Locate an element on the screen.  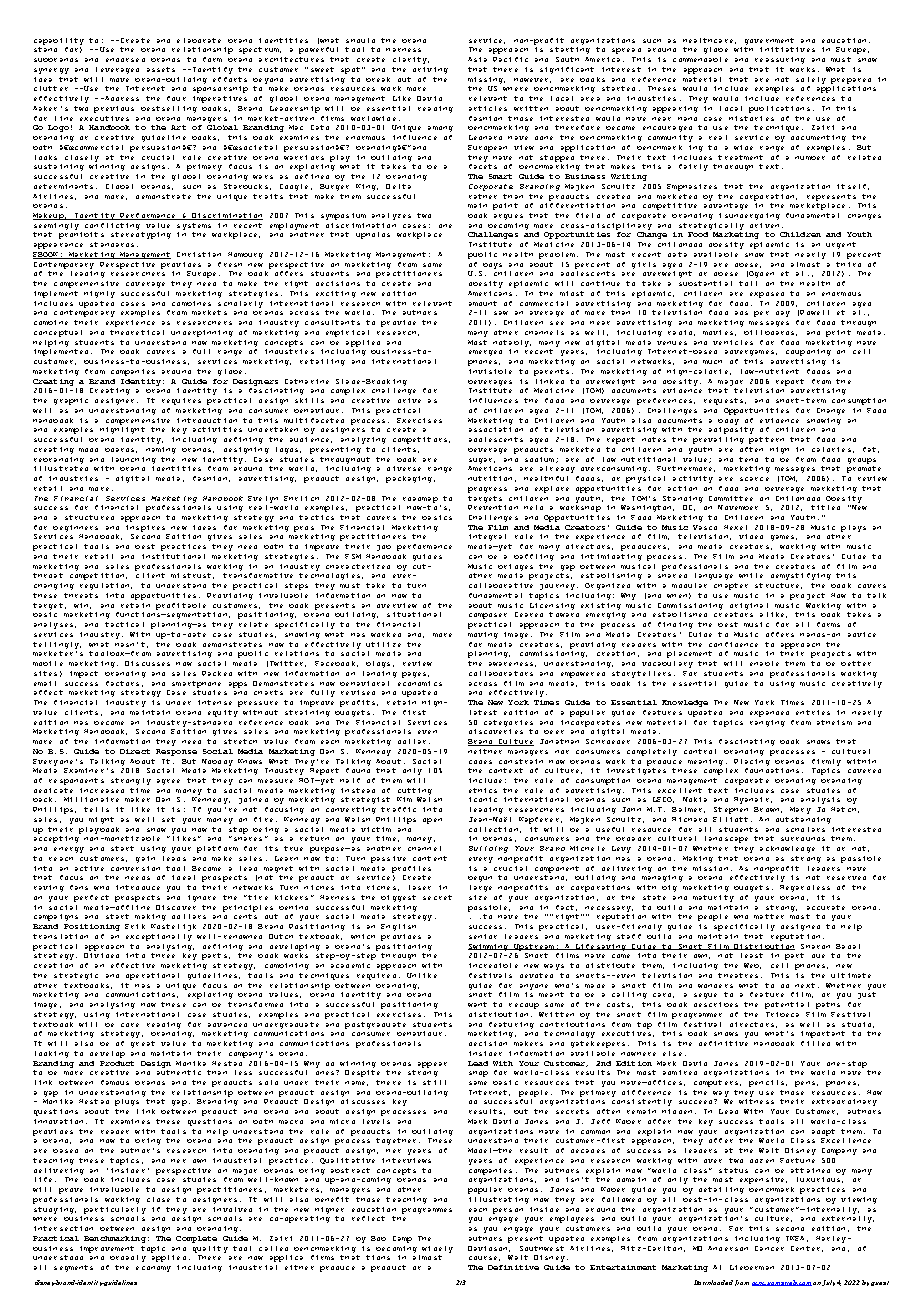
move is located at coordinates (119, 80).
